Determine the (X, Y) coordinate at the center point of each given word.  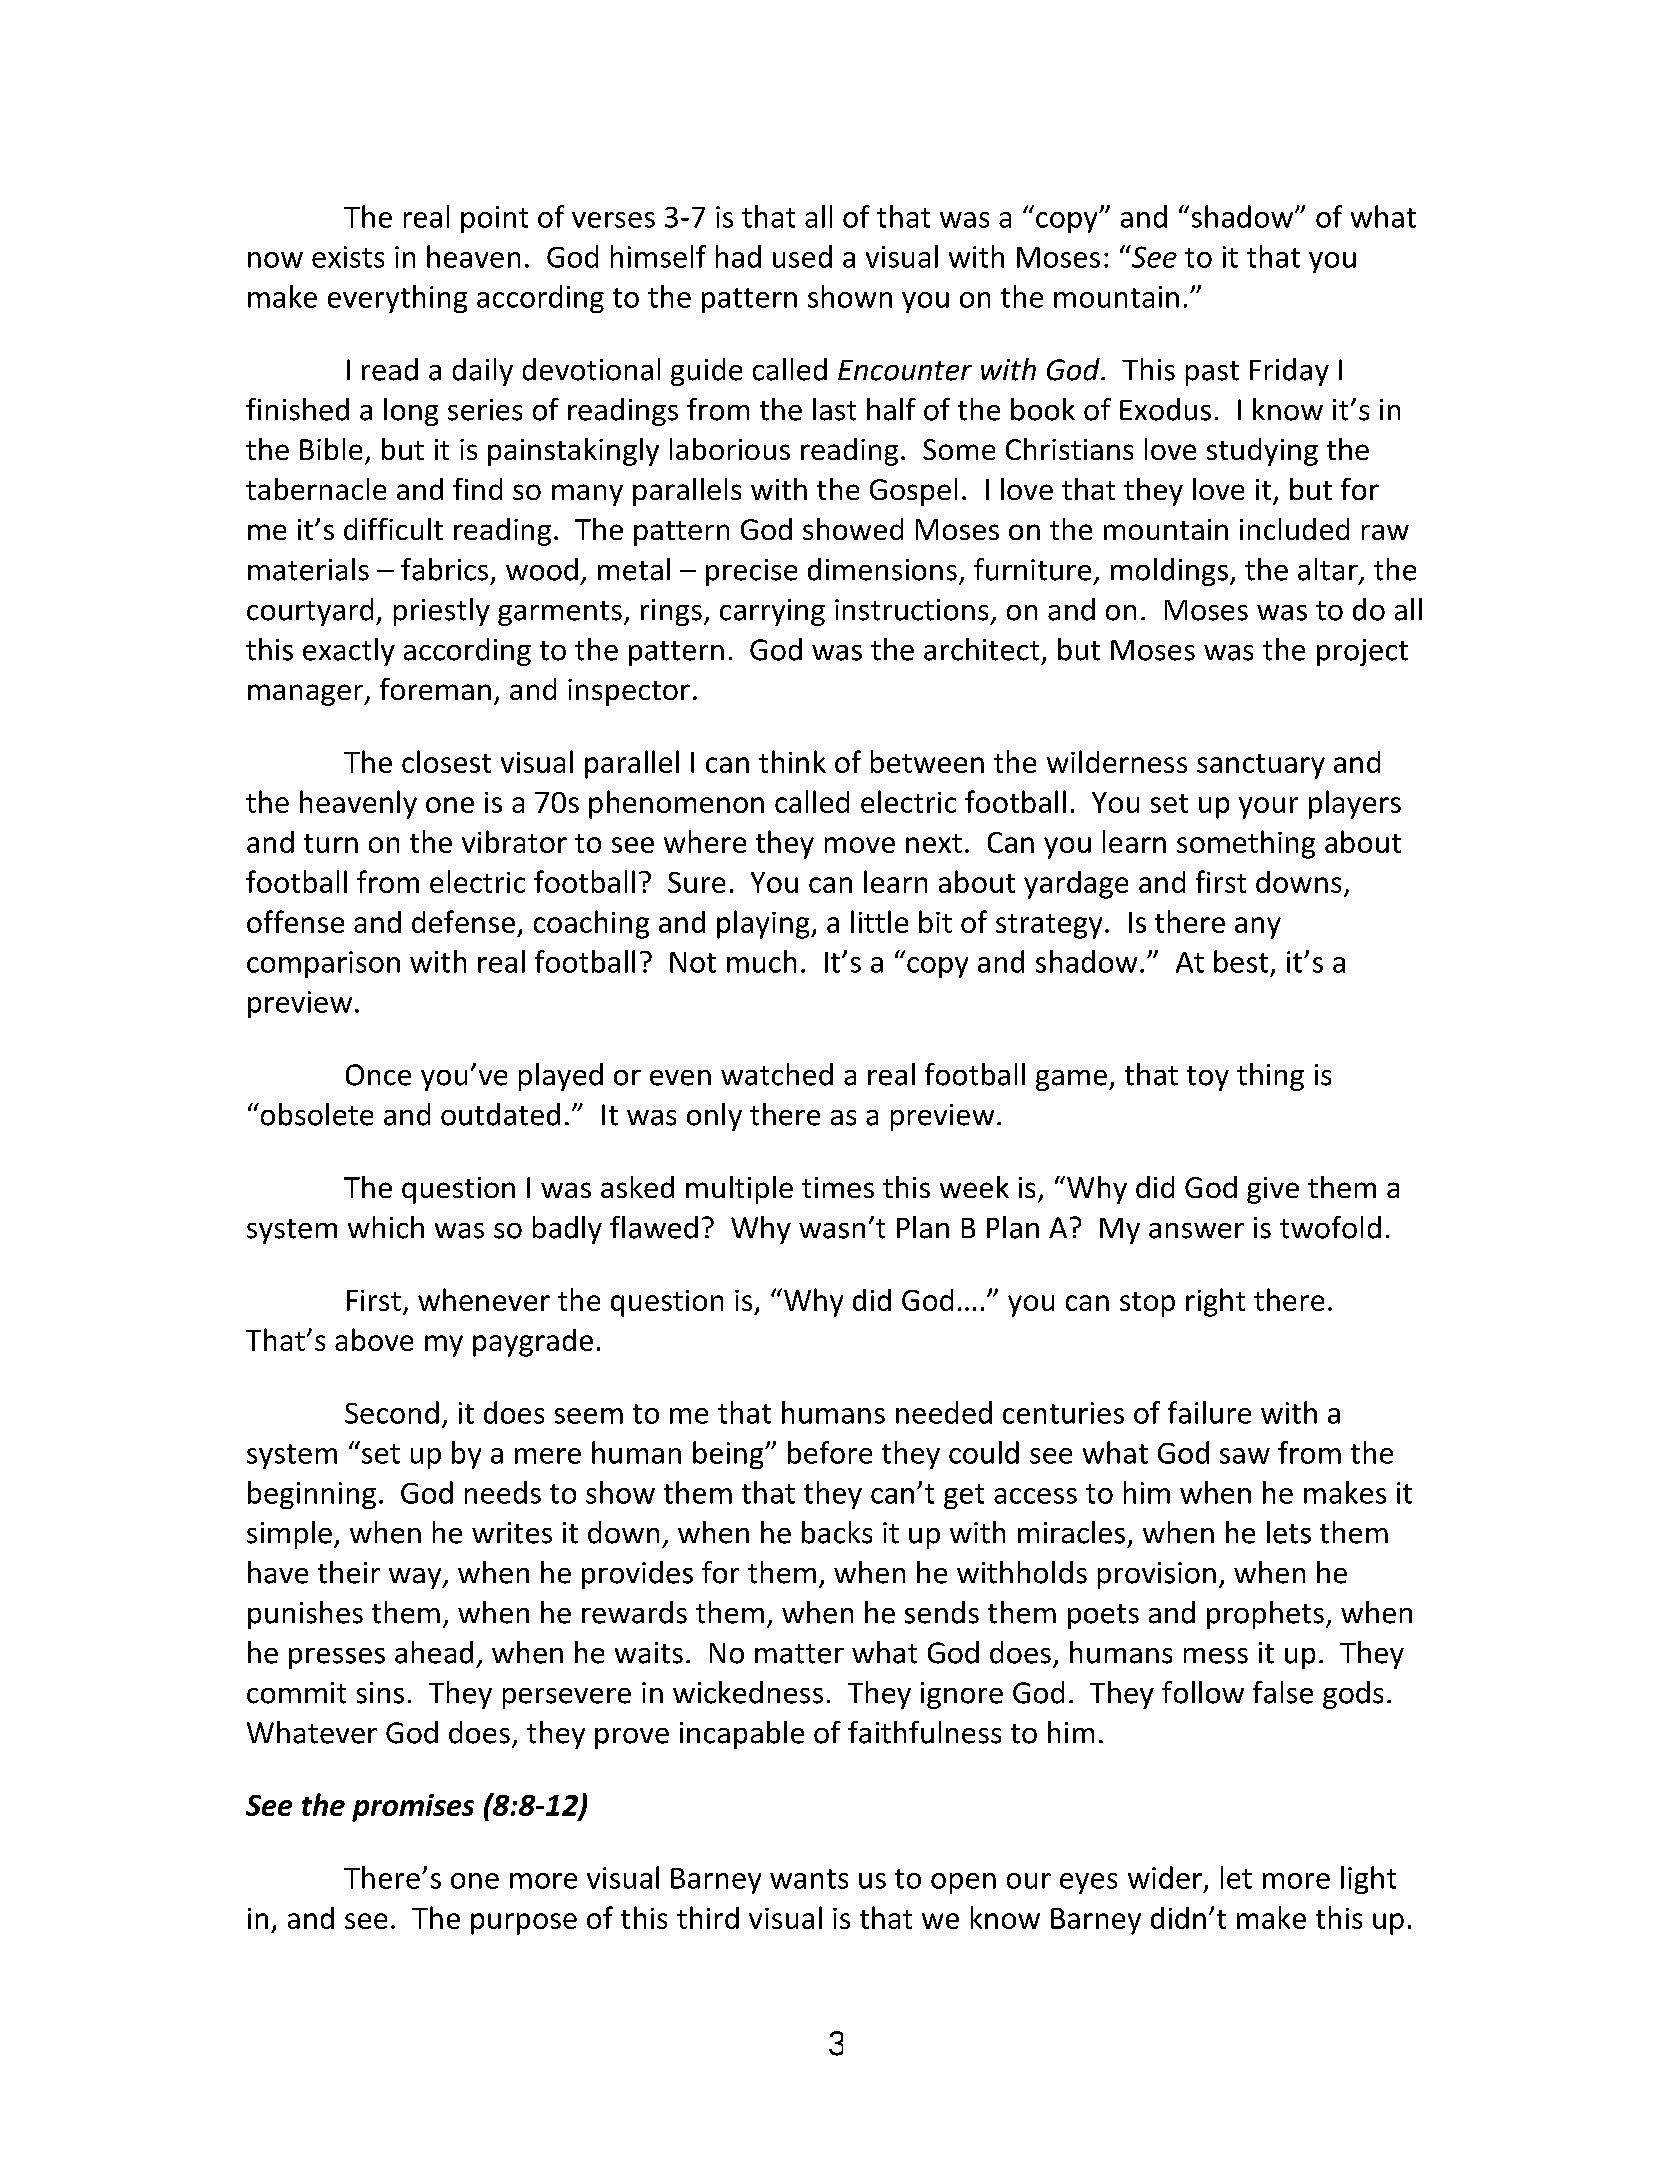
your (1268, 808)
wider (1165, 1877)
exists (348, 257)
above (374, 1339)
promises (413, 1808)
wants (809, 1879)
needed (944, 1412)
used (802, 256)
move (860, 845)
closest (446, 761)
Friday (1289, 372)
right (1215, 1302)
